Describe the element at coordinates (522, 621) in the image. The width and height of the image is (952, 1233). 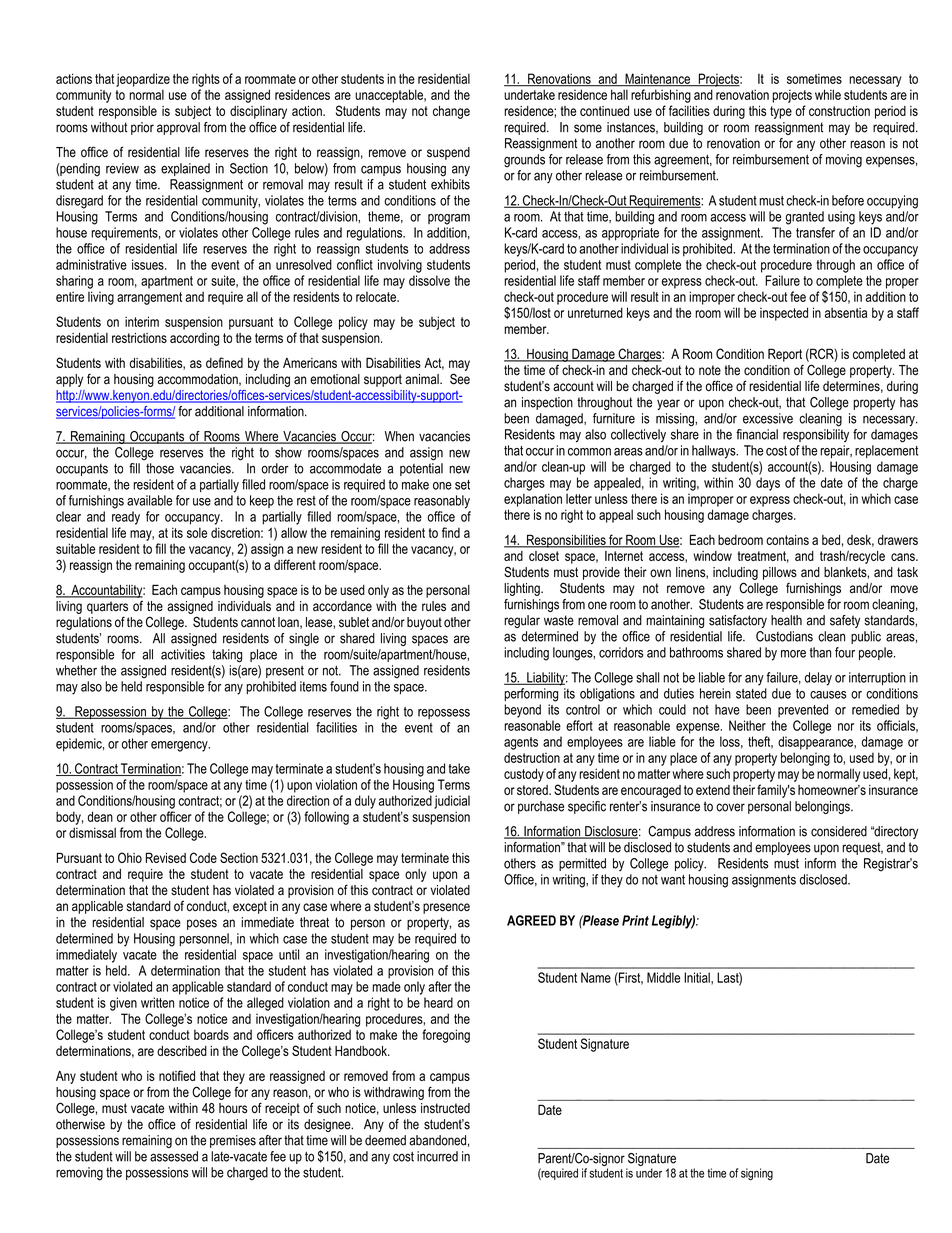
I see `regular` at that location.
